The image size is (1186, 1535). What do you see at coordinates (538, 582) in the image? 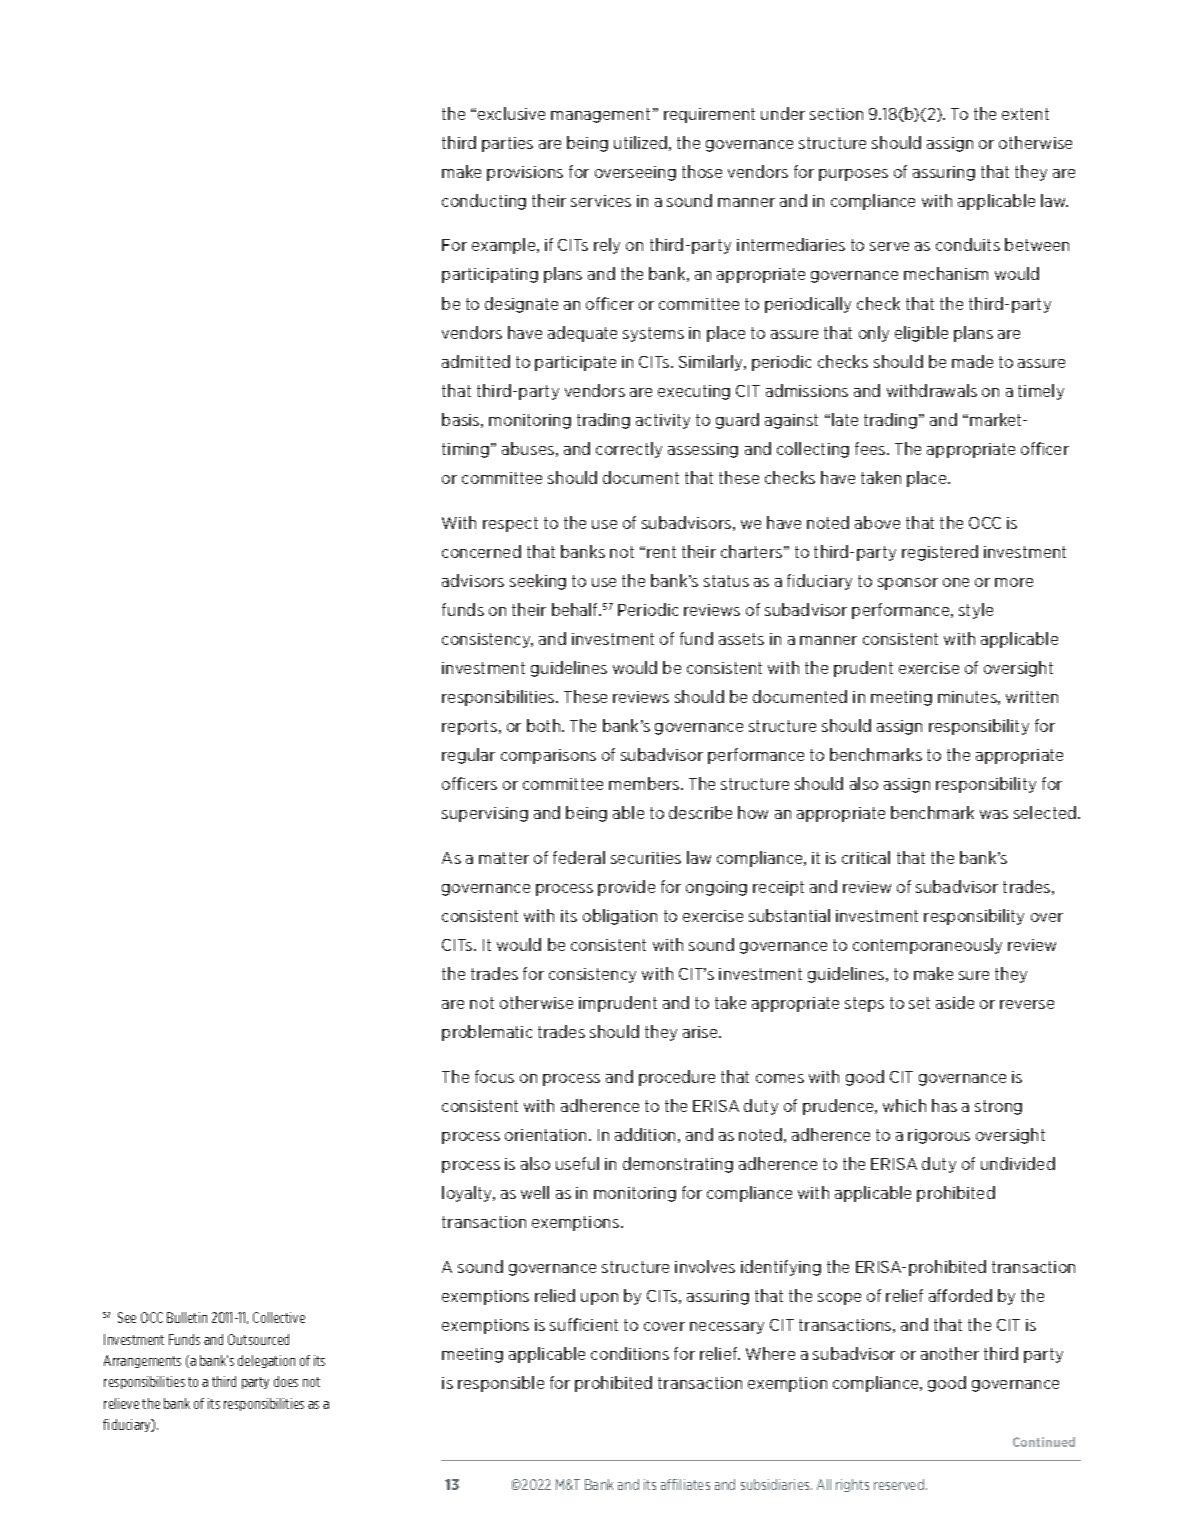
I see `seeking` at bounding box center [538, 582].
